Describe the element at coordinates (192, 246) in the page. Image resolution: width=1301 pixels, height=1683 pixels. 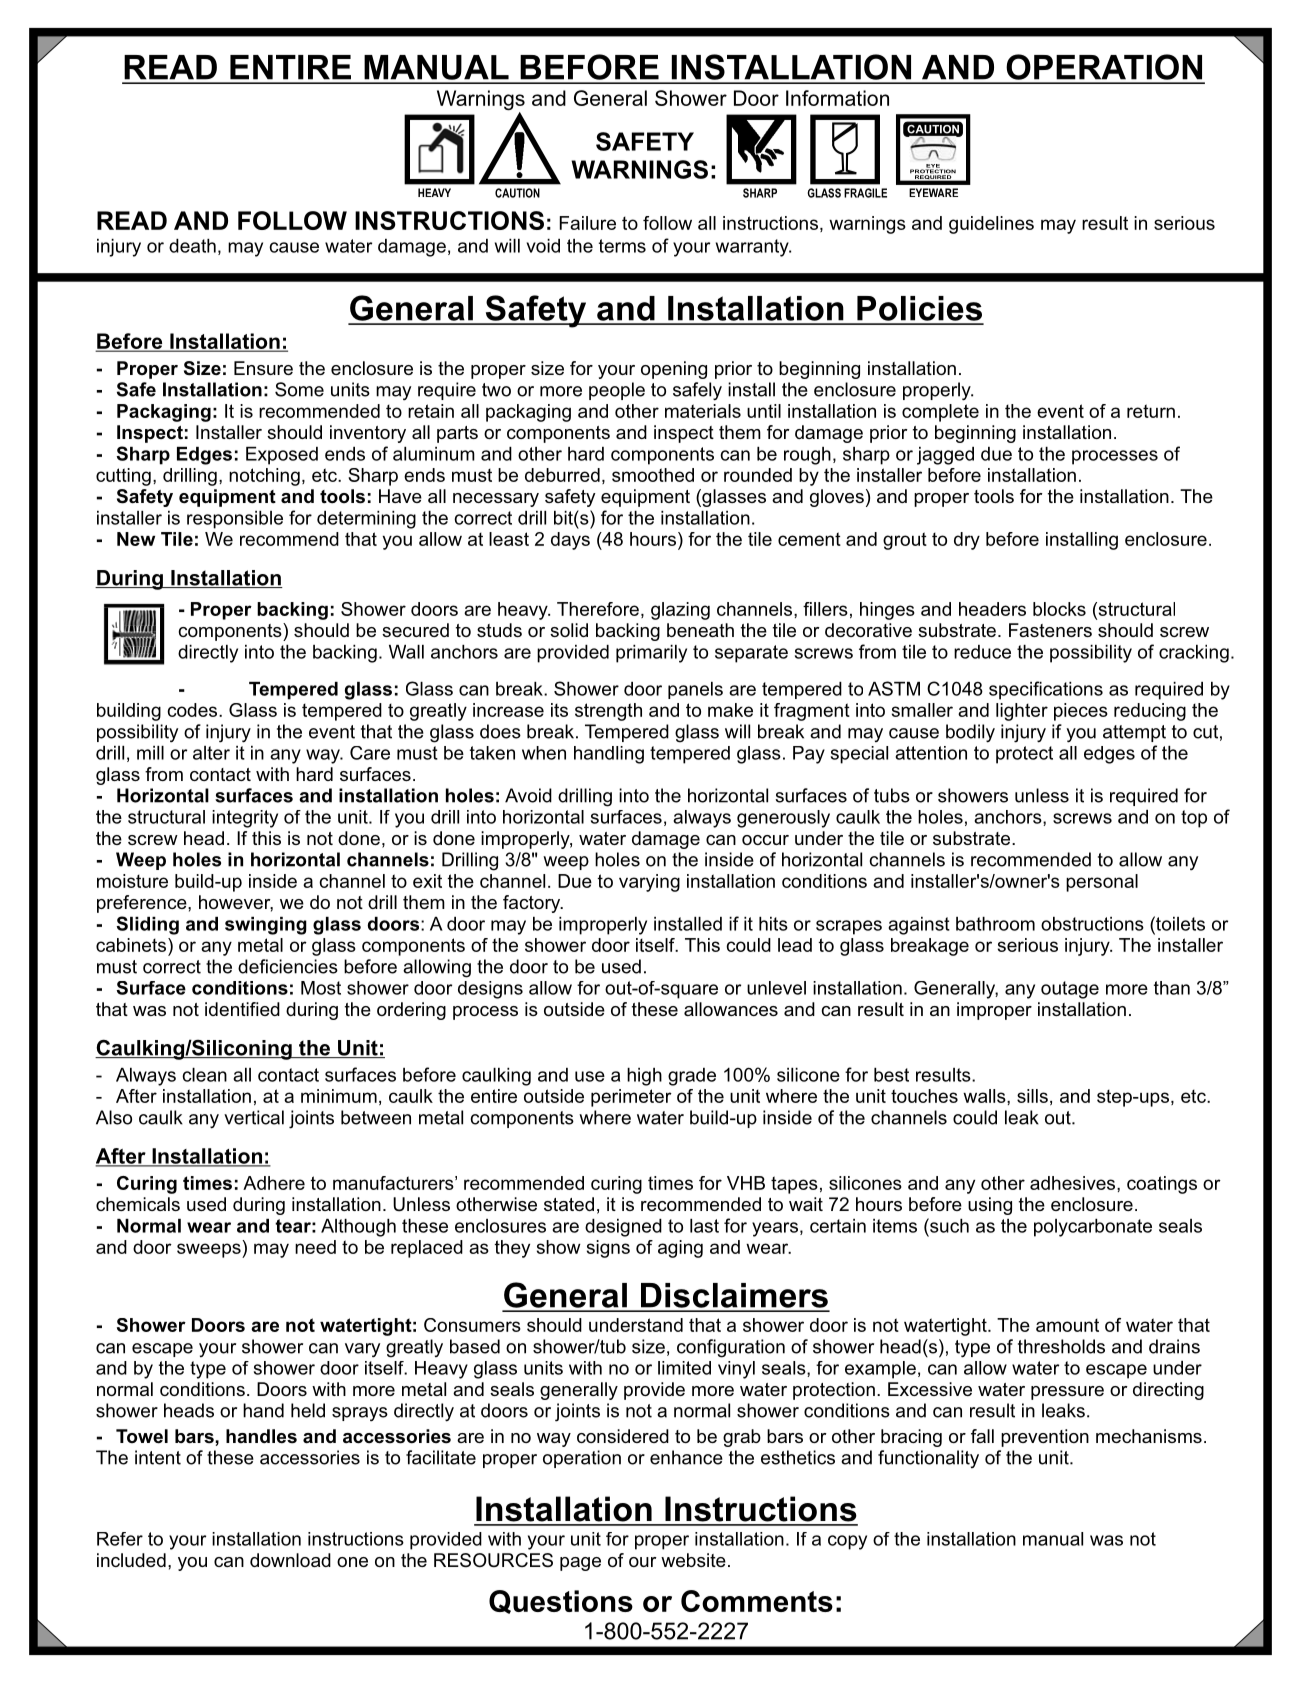
I see `death` at that location.
